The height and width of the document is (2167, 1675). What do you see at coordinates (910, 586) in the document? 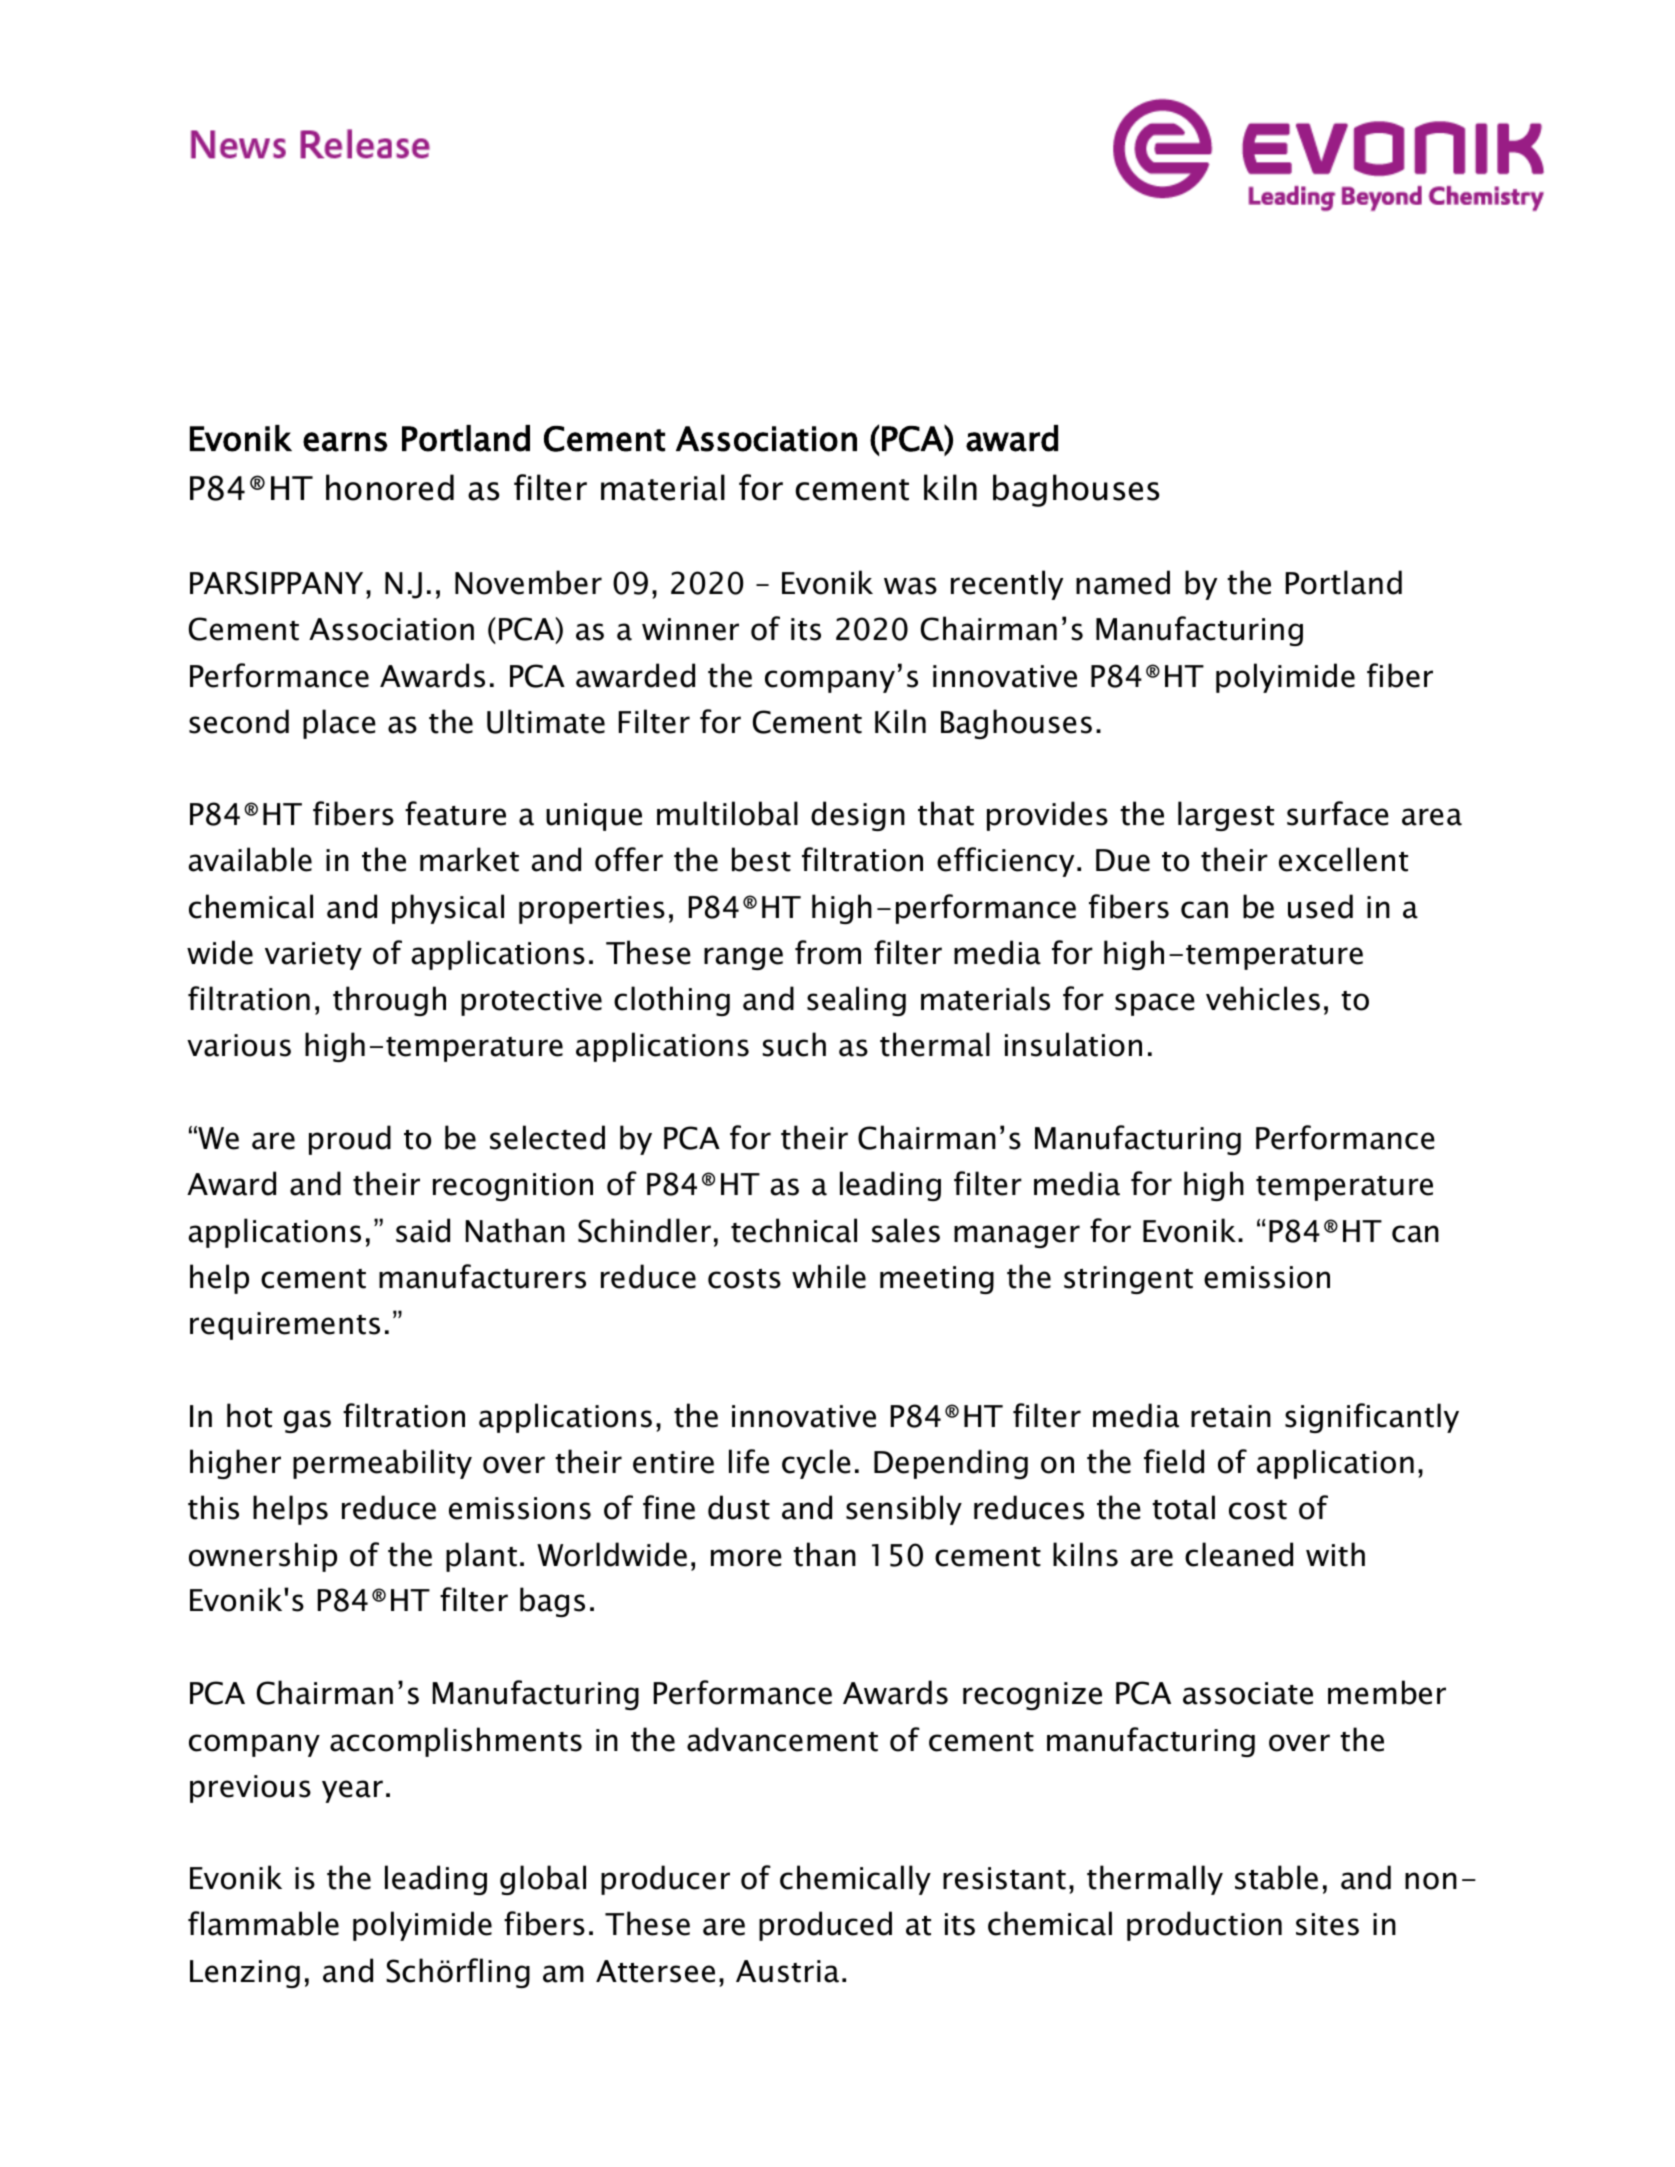
I see `was` at bounding box center [910, 586].
